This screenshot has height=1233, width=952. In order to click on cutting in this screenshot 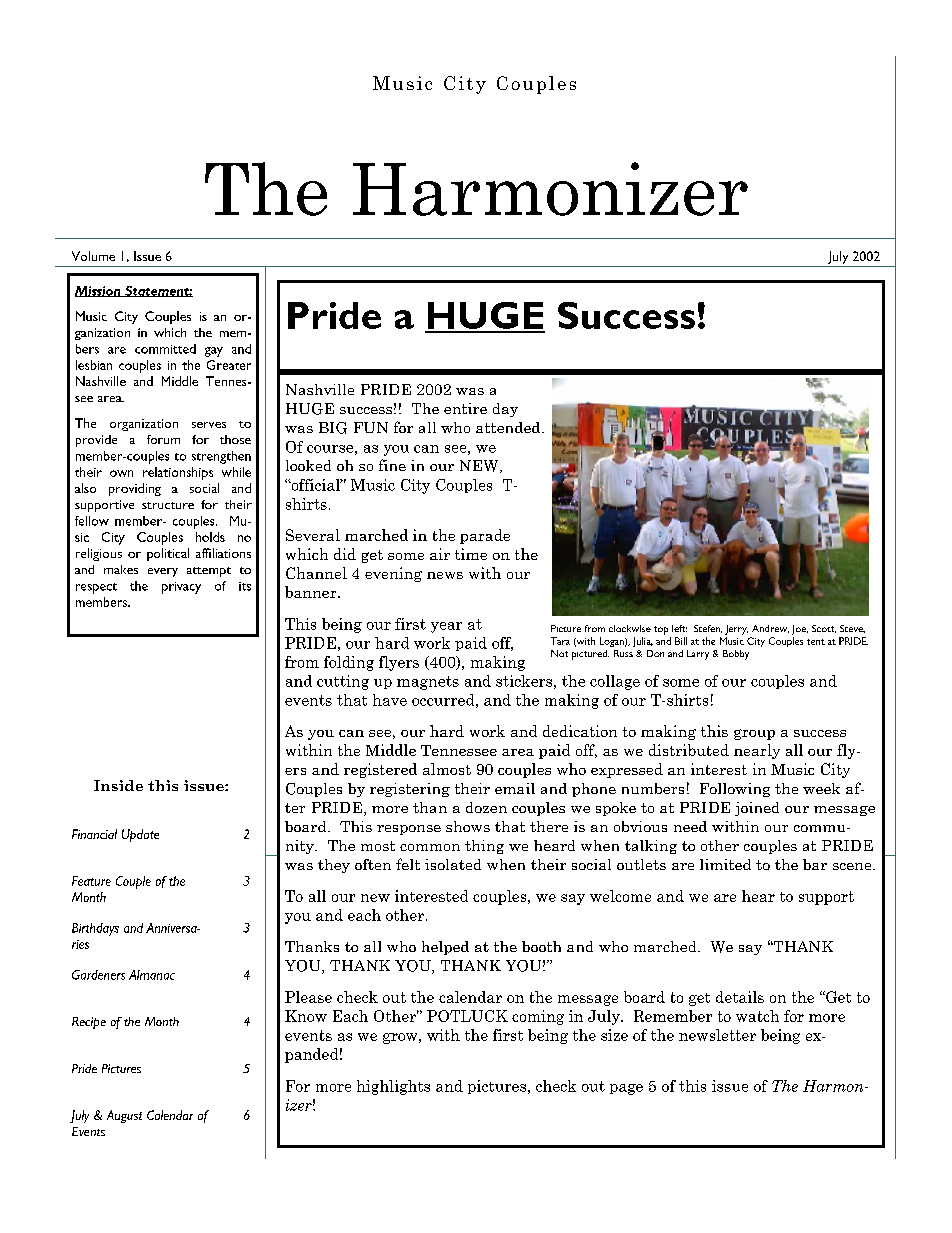, I will do `click(343, 682)`.
